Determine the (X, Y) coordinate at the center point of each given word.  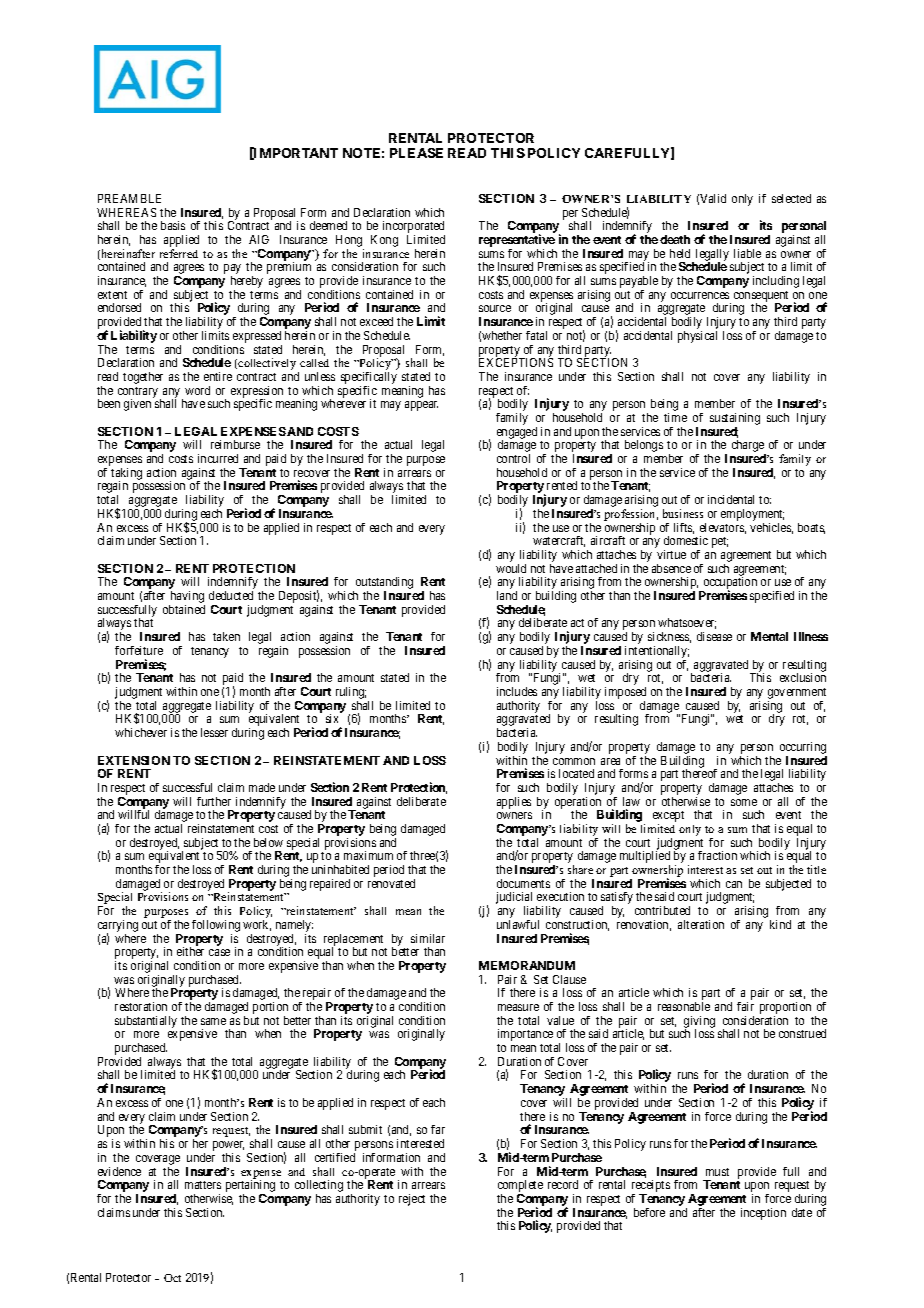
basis (173, 225)
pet (720, 542)
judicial (514, 899)
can (734, 884)
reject (412, 1200)
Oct (172, 1278)
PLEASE (416, 153)
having (187, 598)
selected (791, 198)
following (216, 927)
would (511, 568)
